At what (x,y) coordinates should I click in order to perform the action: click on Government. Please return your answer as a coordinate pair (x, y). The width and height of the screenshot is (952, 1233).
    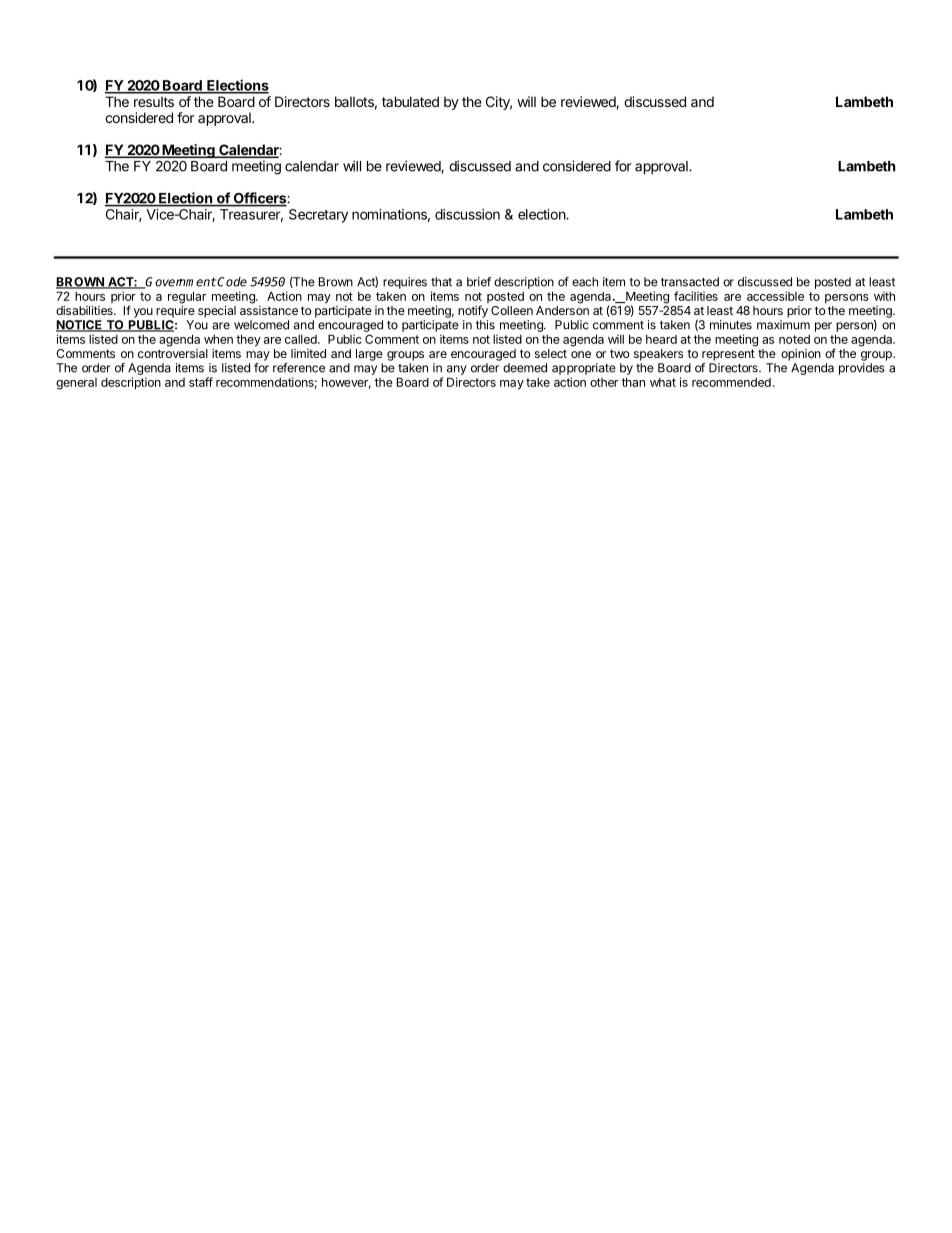
    Looking at the image, I should click on (180, 283).
